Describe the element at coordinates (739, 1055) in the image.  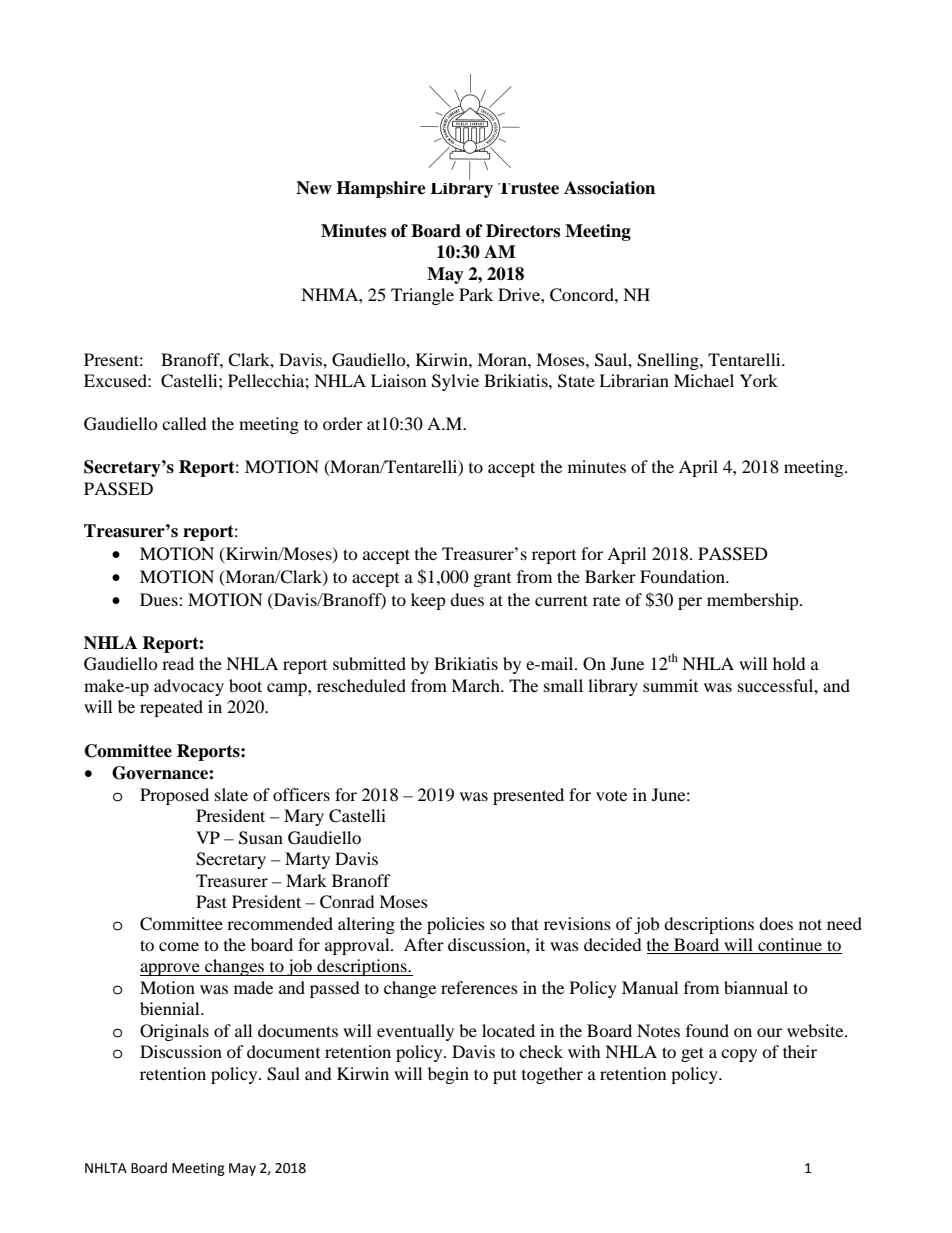
I see `copy` at that location.
